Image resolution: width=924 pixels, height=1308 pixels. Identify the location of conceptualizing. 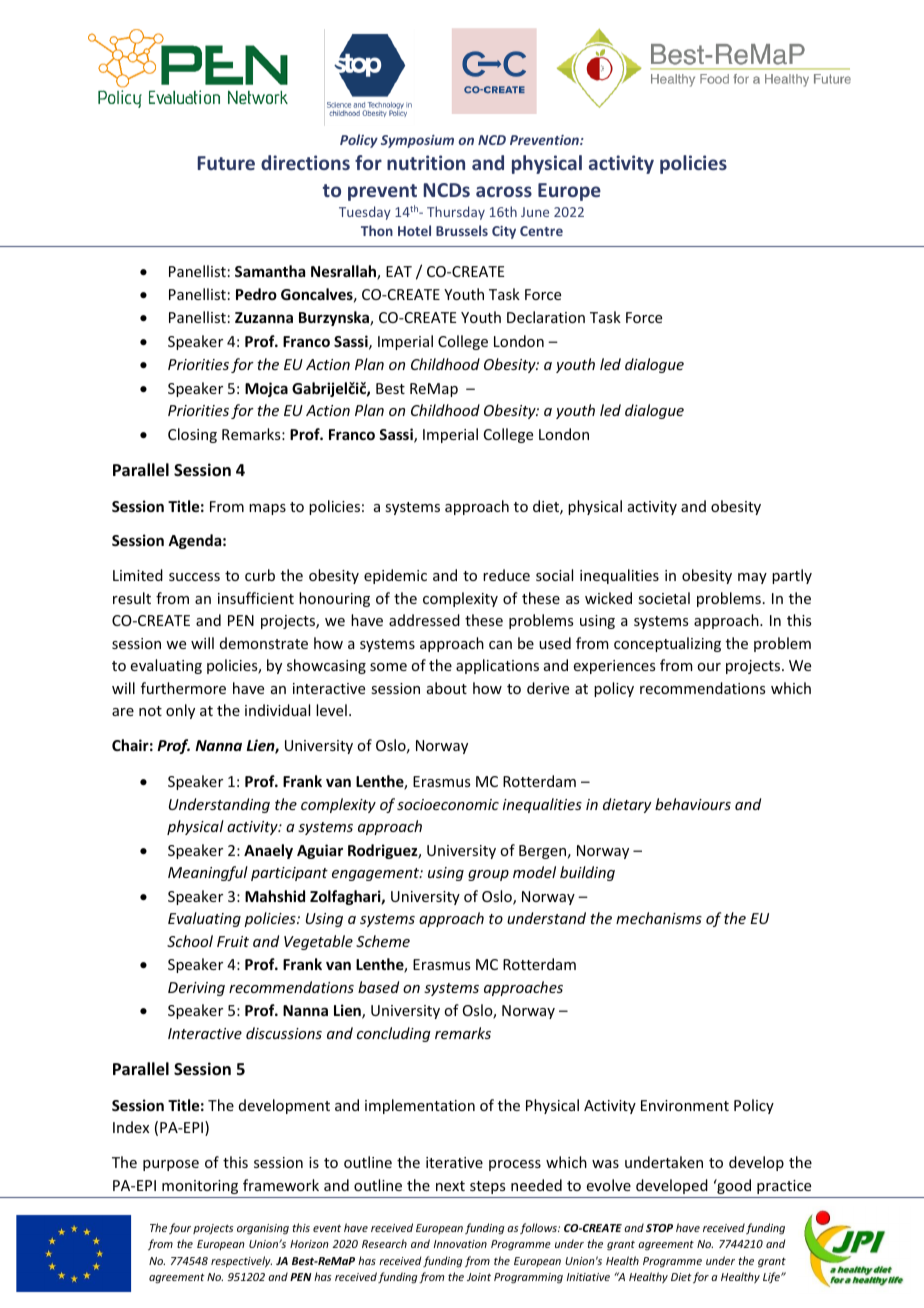
(667, 644).
